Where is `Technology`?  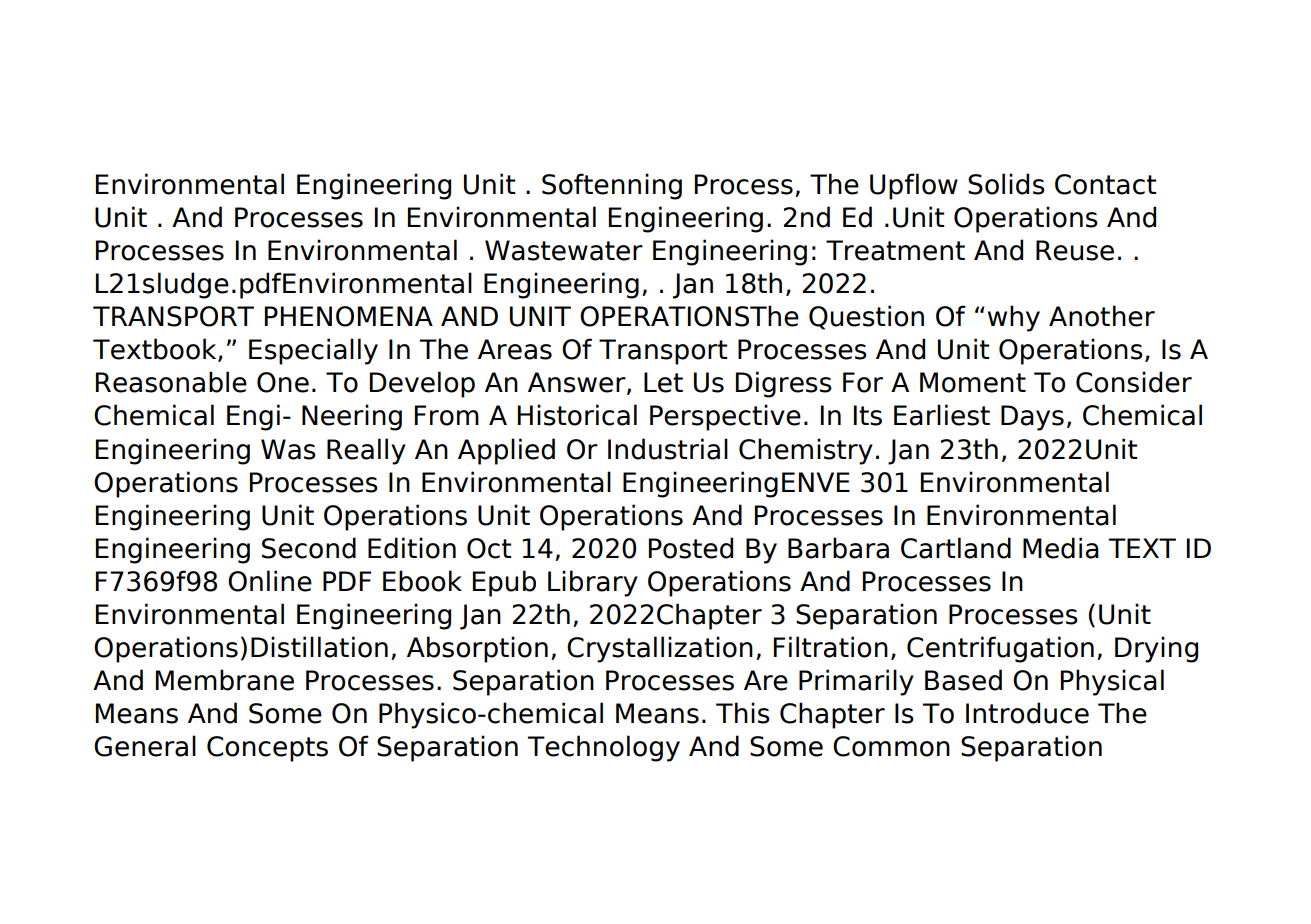
Technology is located at coordinates (603, 748).
